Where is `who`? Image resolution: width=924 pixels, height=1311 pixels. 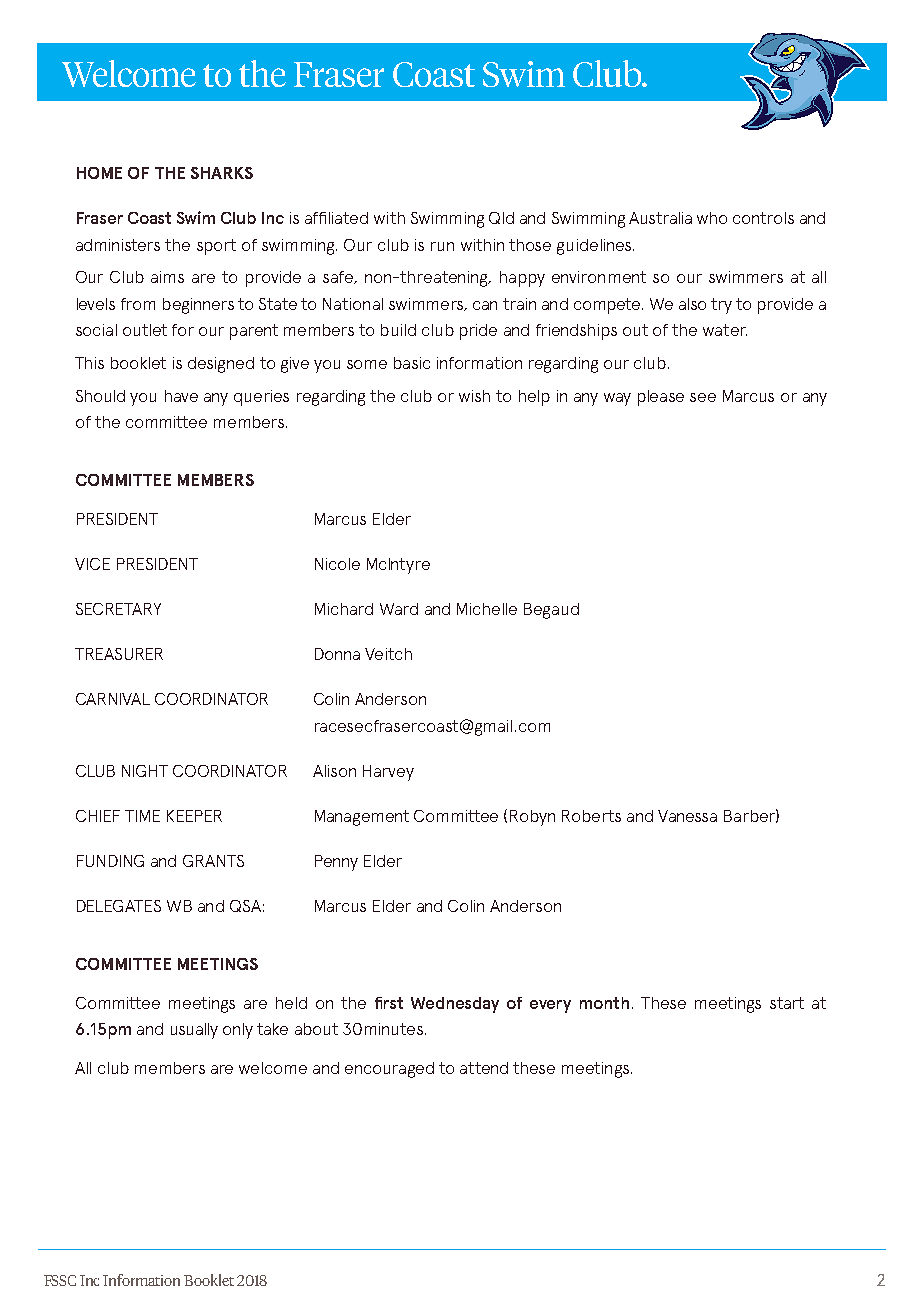 who is located at coordinates (712, 218).
